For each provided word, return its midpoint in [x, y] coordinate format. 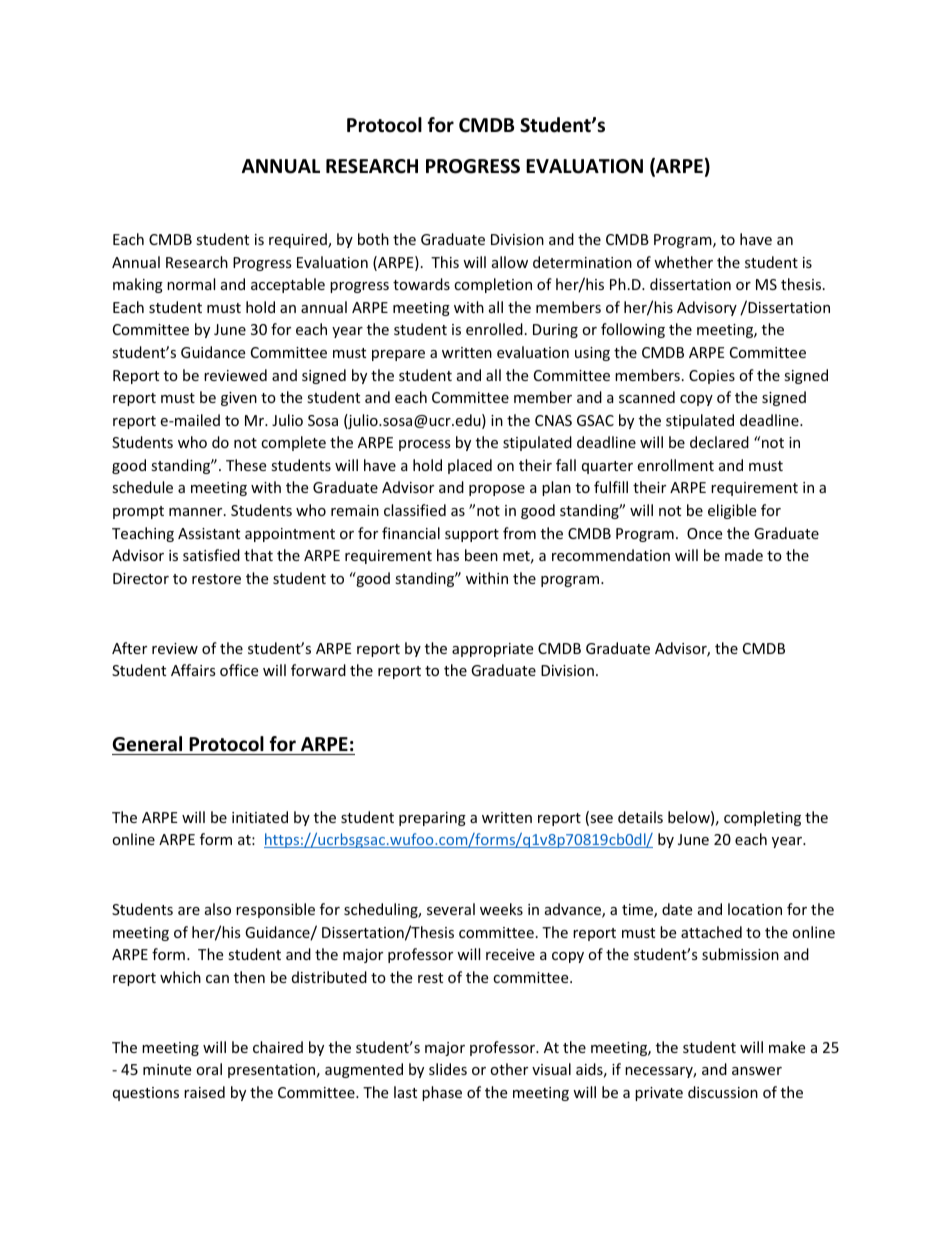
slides [448, 1069]
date [677, 909]
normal [191, 284]
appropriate [492, 650]
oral [209, 1069]
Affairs [193, 670]
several [451, 909]
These [246, 465]
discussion [723, 1092]
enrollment [675, 465]
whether [683, 262]
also [218, 909]
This [445, 262]
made [744, 555]
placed [470, 466]
